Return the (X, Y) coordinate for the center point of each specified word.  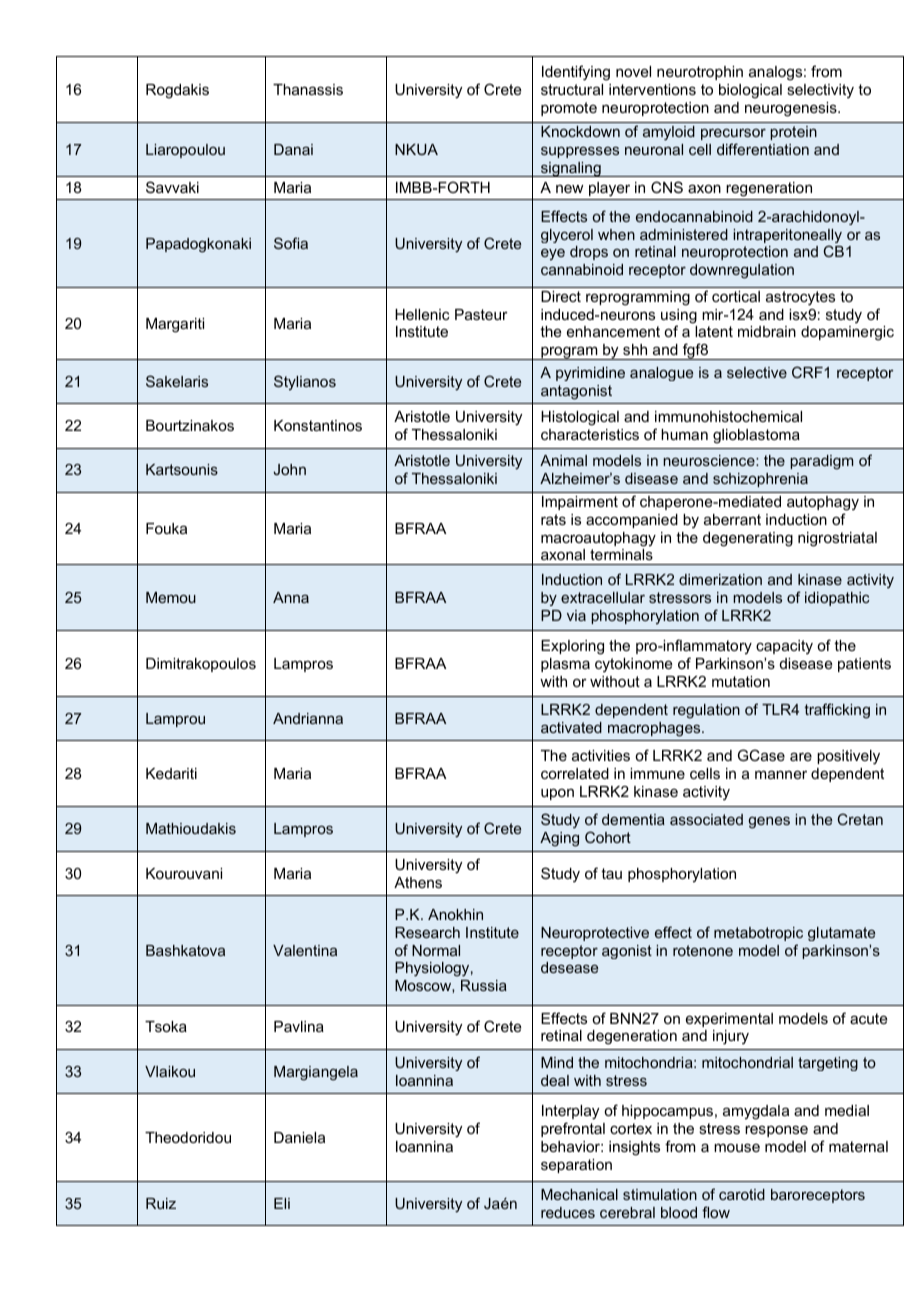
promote (569, 109)
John (289, 469)
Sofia (291, 243)
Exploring (572, 647)
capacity (784, 647)
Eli (282, 1203)
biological (750, 91)
